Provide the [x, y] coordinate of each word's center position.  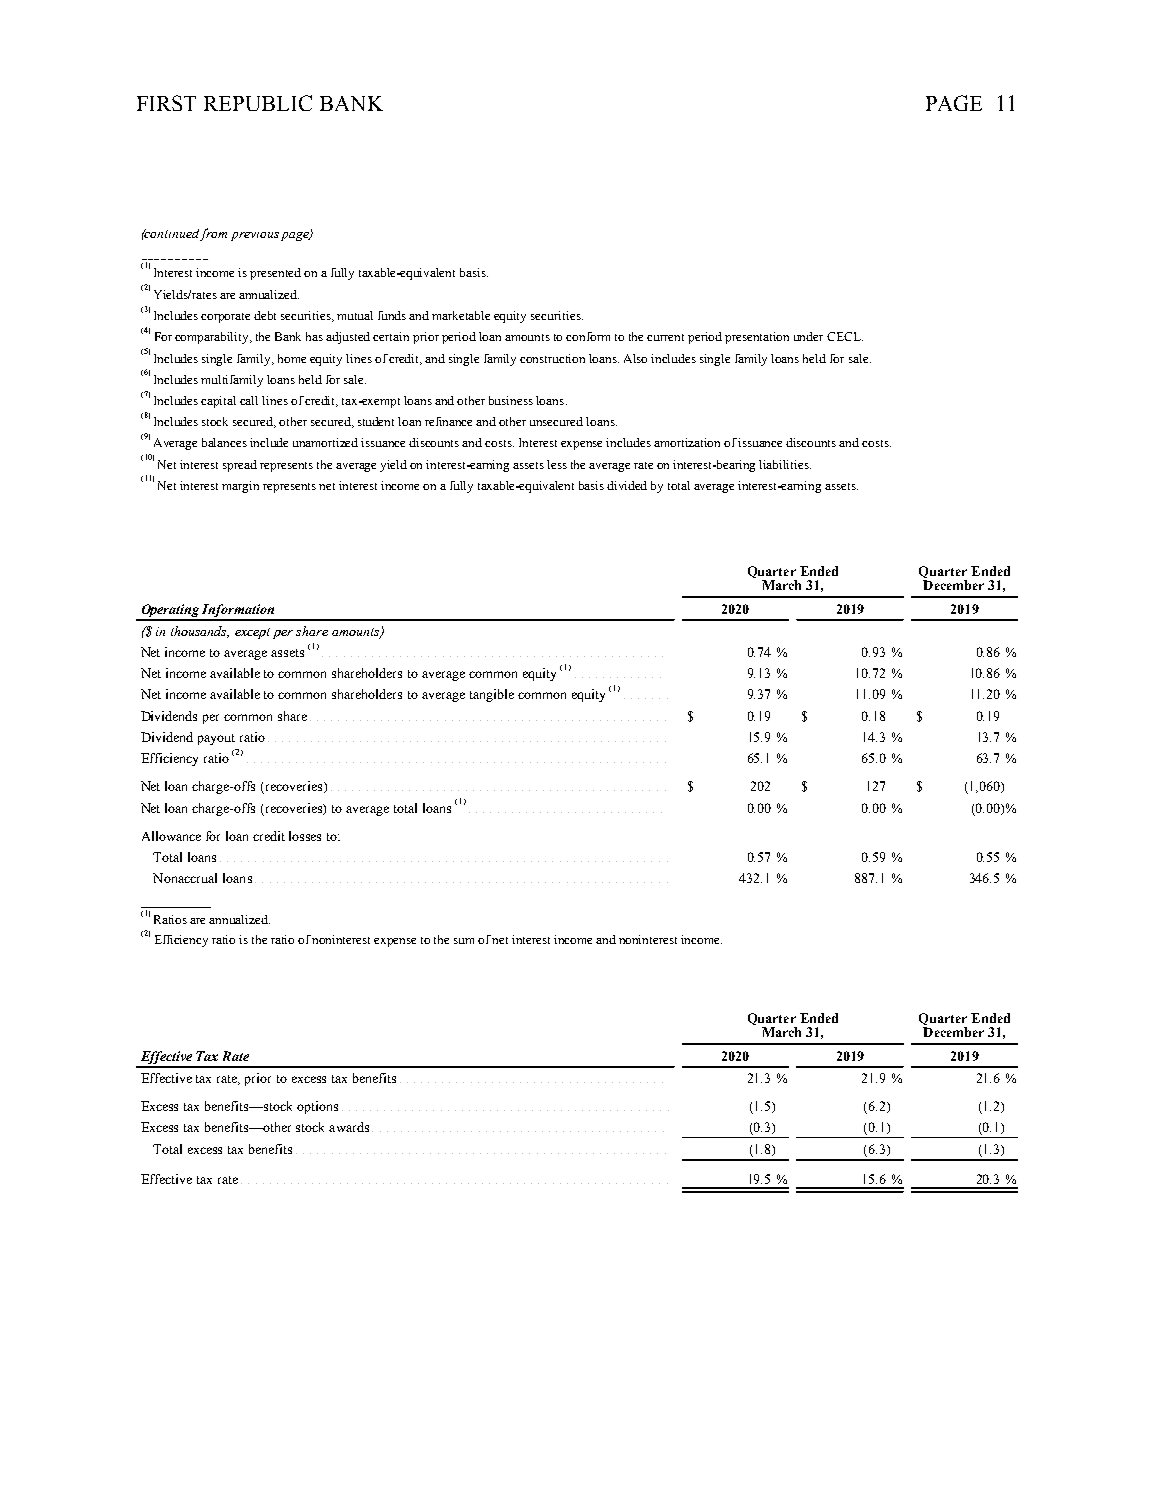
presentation [757, 338]
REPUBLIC [258, 103]
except [252, 633]
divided [627, 485]
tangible [492, 695]
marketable [461, 315]
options [317, 1107]
